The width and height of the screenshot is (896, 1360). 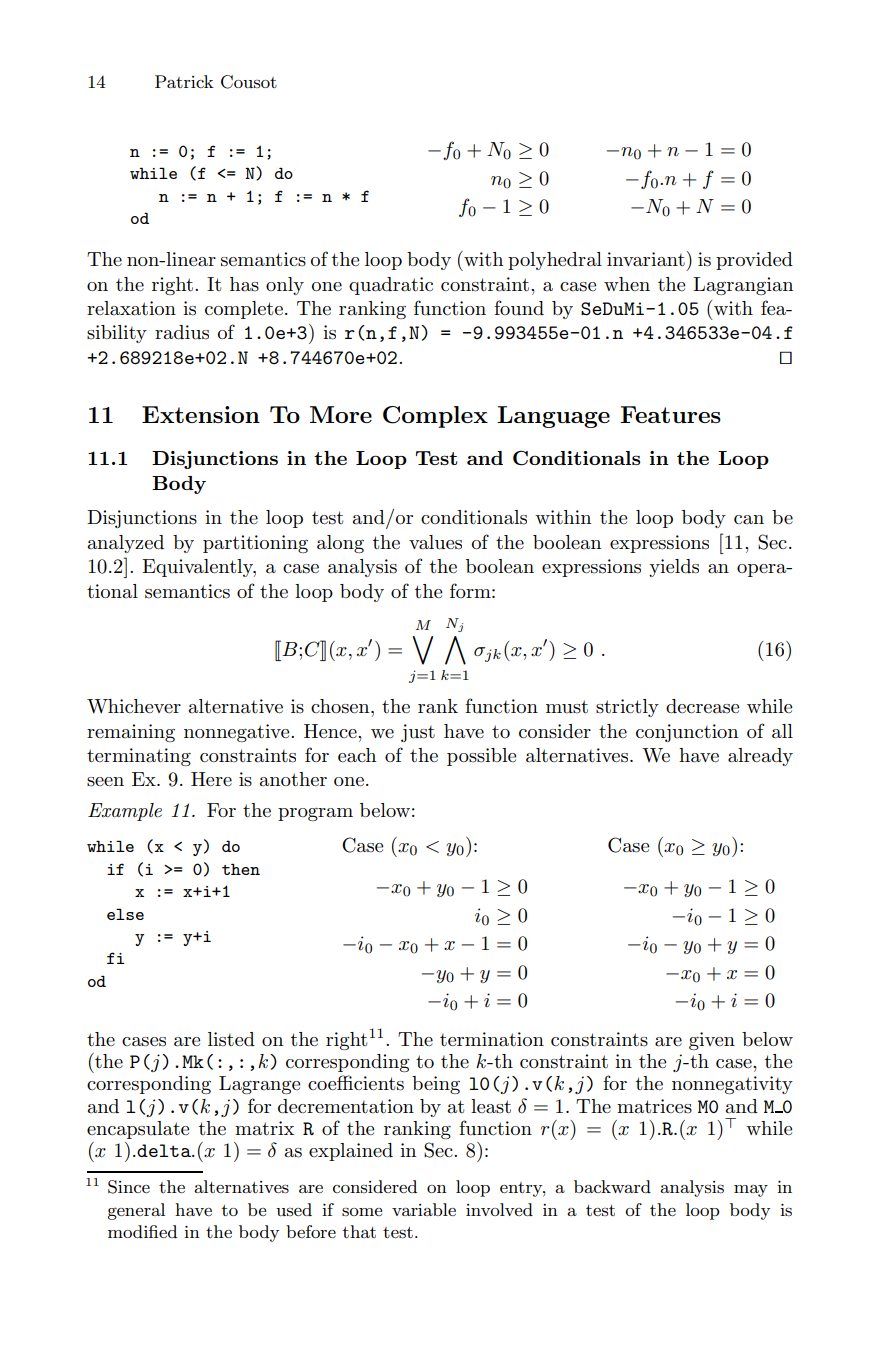 I want to click on polyhedral, so click(x=555, y=261).
